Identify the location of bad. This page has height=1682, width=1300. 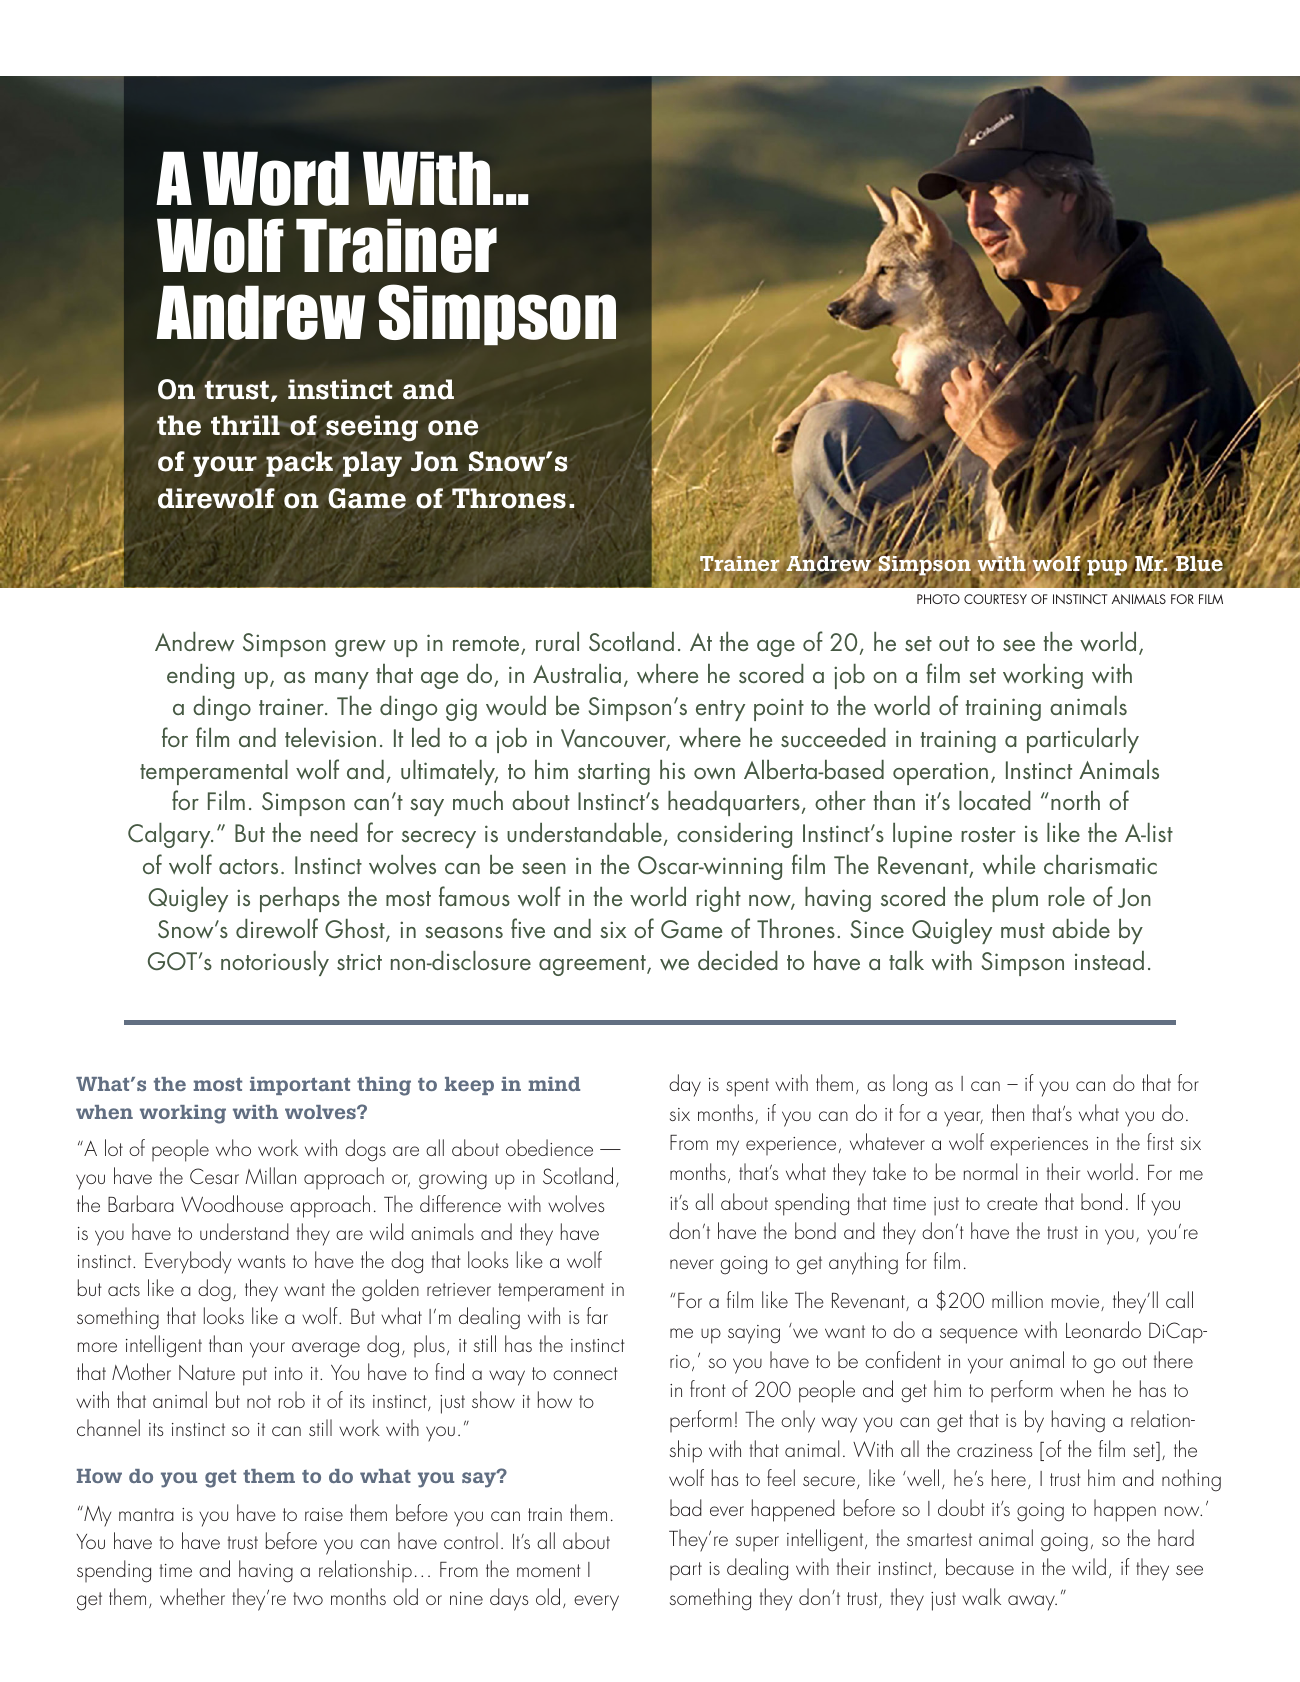
(686, 1507).
